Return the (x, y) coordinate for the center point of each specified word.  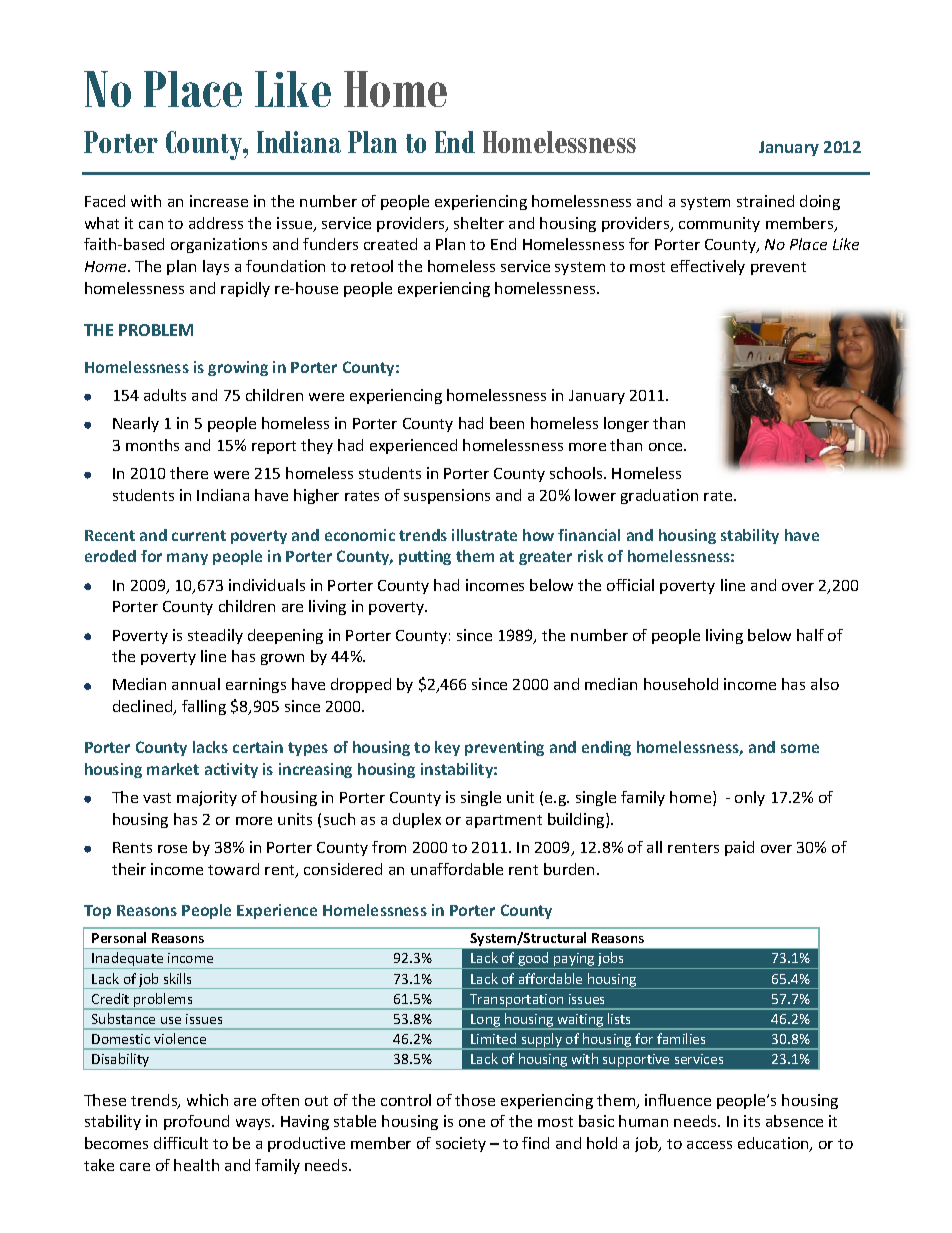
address (216, 223)
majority (207, 798)
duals (286, 585)
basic (596, 1121)
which (207, 1100)
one (472, 1123)
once (667, 447)
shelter (479, 223)
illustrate (484, 535)
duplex (417, 820)
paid (739, 848)
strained (765, 201)
